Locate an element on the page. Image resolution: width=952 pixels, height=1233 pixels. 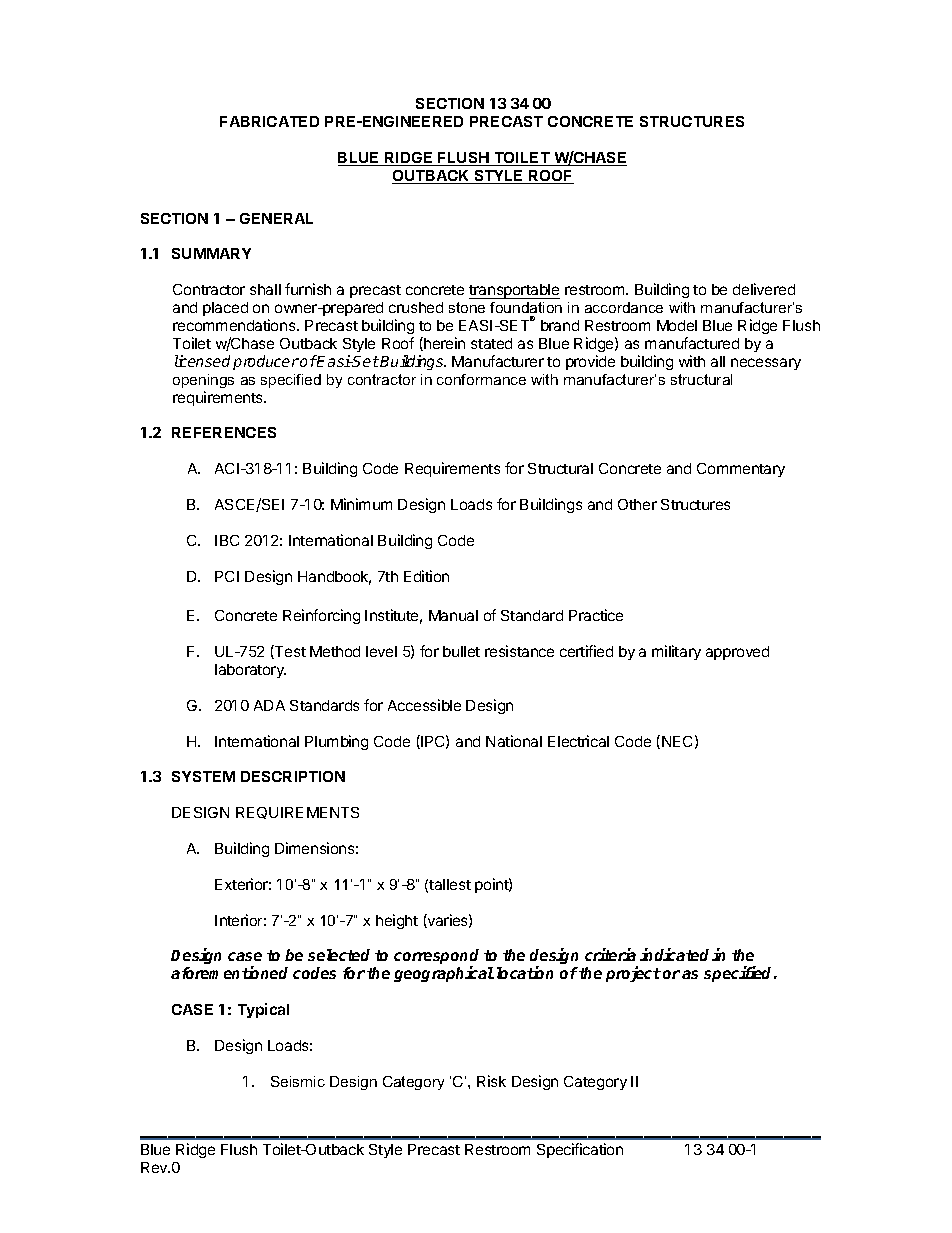
FABRICATED is located at coordinates (269, 121).
